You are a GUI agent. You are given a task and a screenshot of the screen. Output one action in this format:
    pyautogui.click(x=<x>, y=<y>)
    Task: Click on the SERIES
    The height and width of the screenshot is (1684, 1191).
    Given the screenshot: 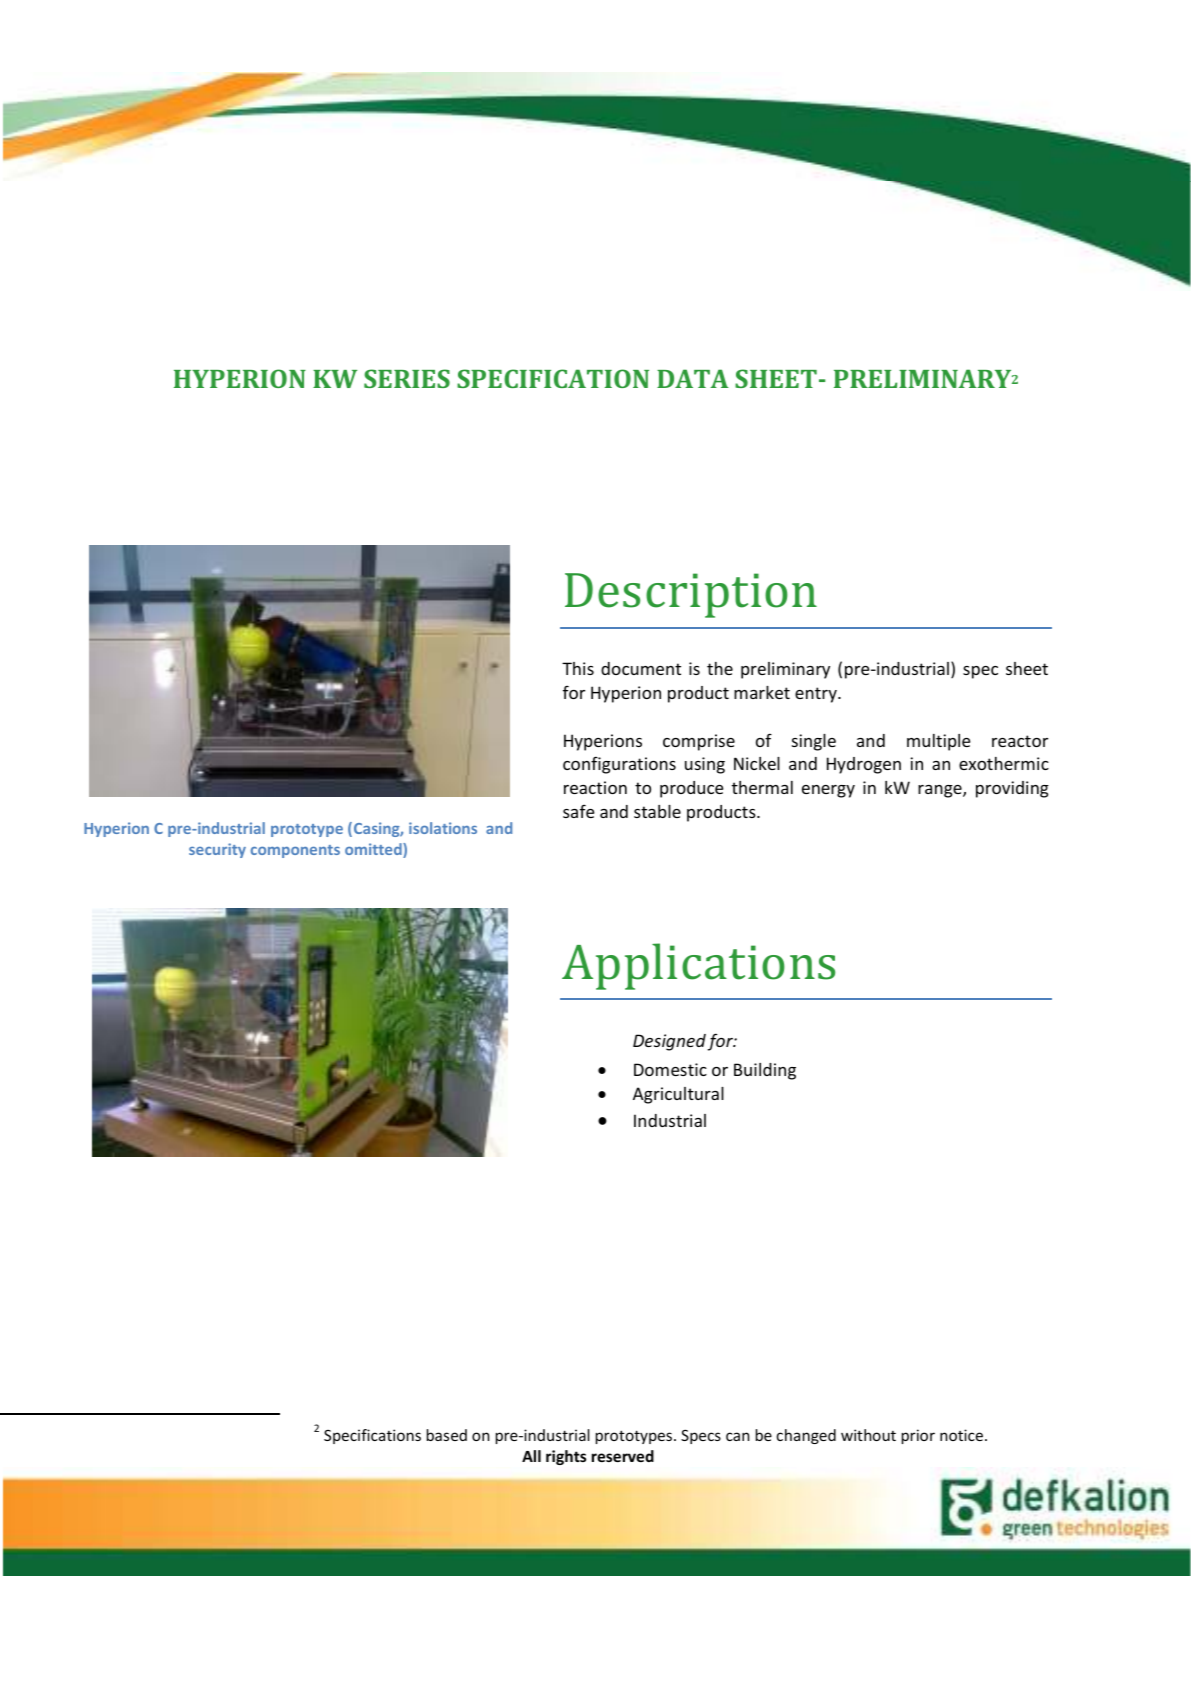 What is the action you would take?
    pyautogui.click(x=407, y=378)
